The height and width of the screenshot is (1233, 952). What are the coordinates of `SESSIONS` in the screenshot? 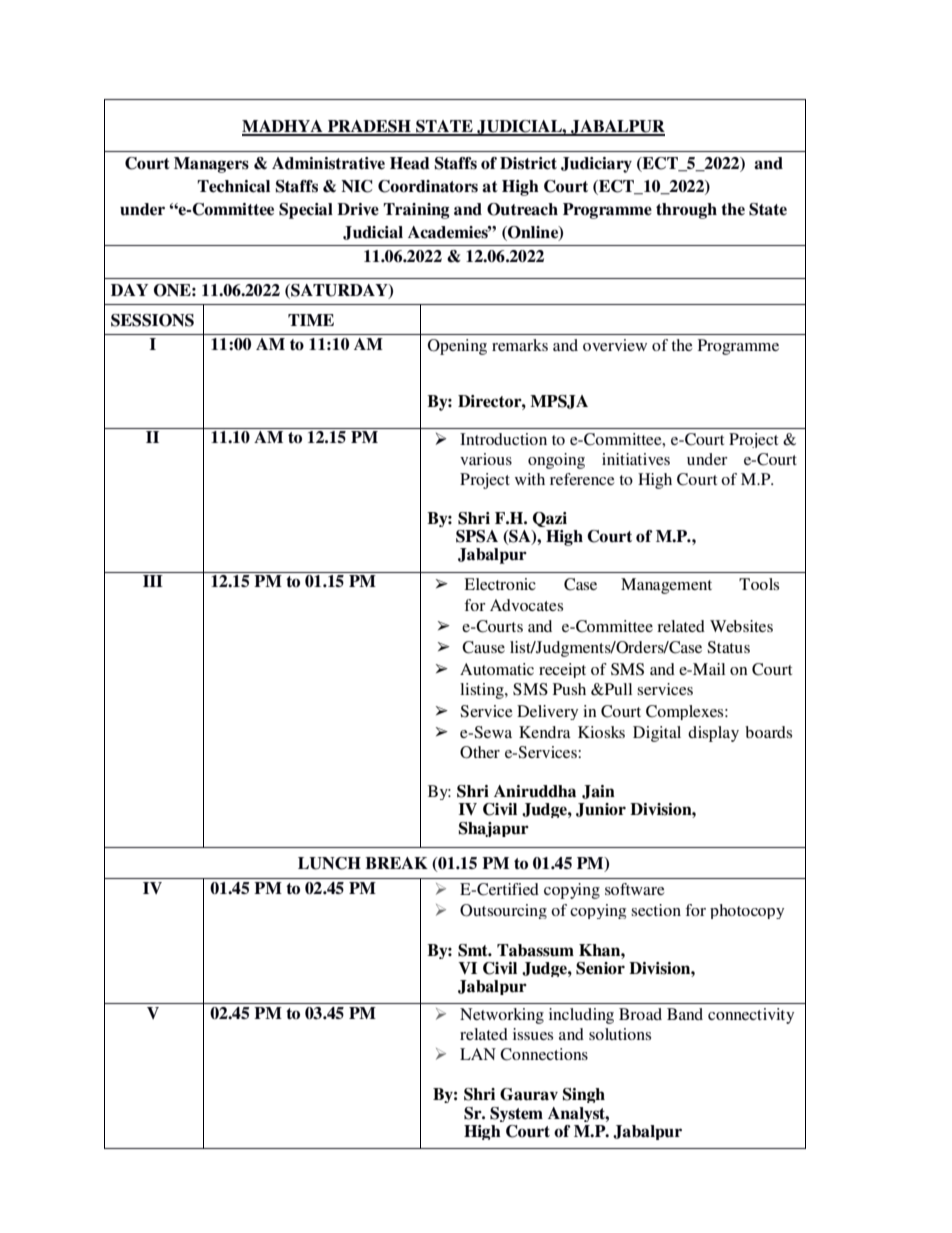 It's located at (152, 320).
